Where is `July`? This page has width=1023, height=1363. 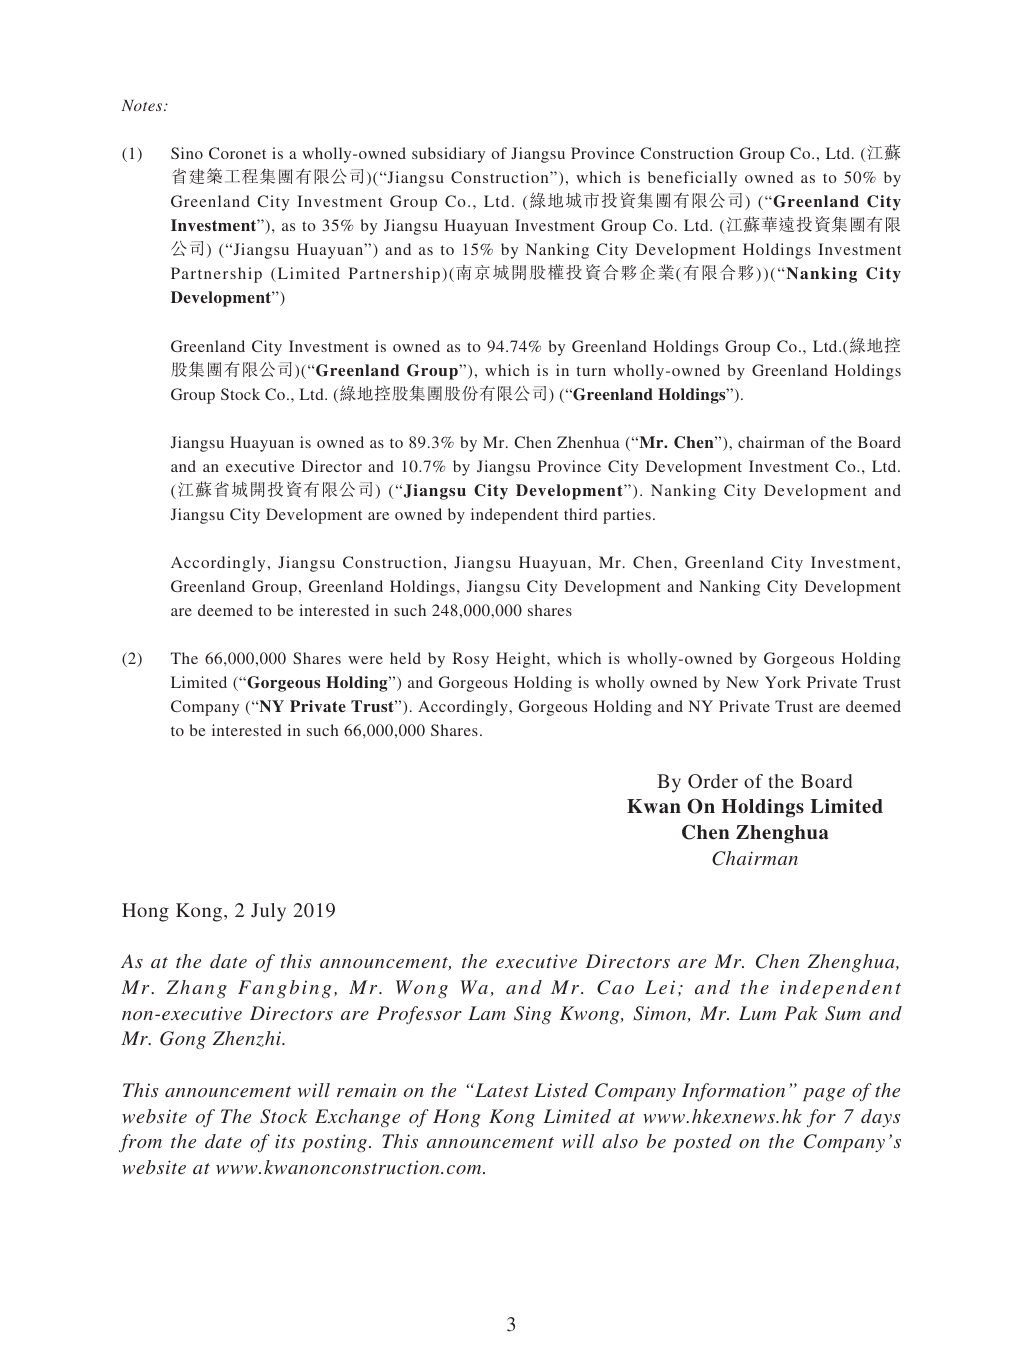 July is located at coordinates (268, 912).
